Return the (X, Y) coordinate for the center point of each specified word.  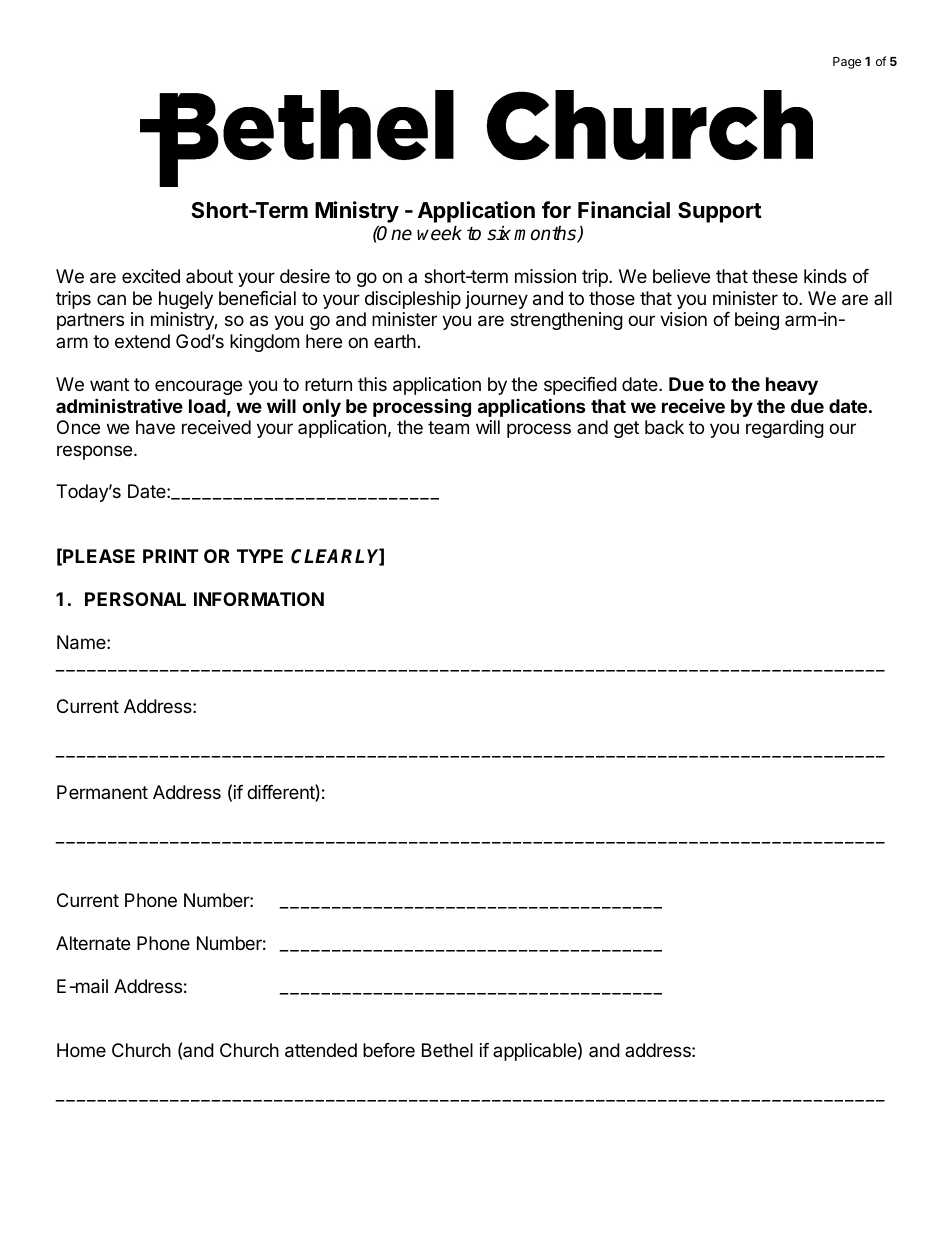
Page (847, 63)
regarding (785, 429)
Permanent (102, 792)
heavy (792, 386)
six (499, 233)
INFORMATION (259, 599)
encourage (198, 387)
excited (151, 276)
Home (81, 1050)
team (448, 428)
